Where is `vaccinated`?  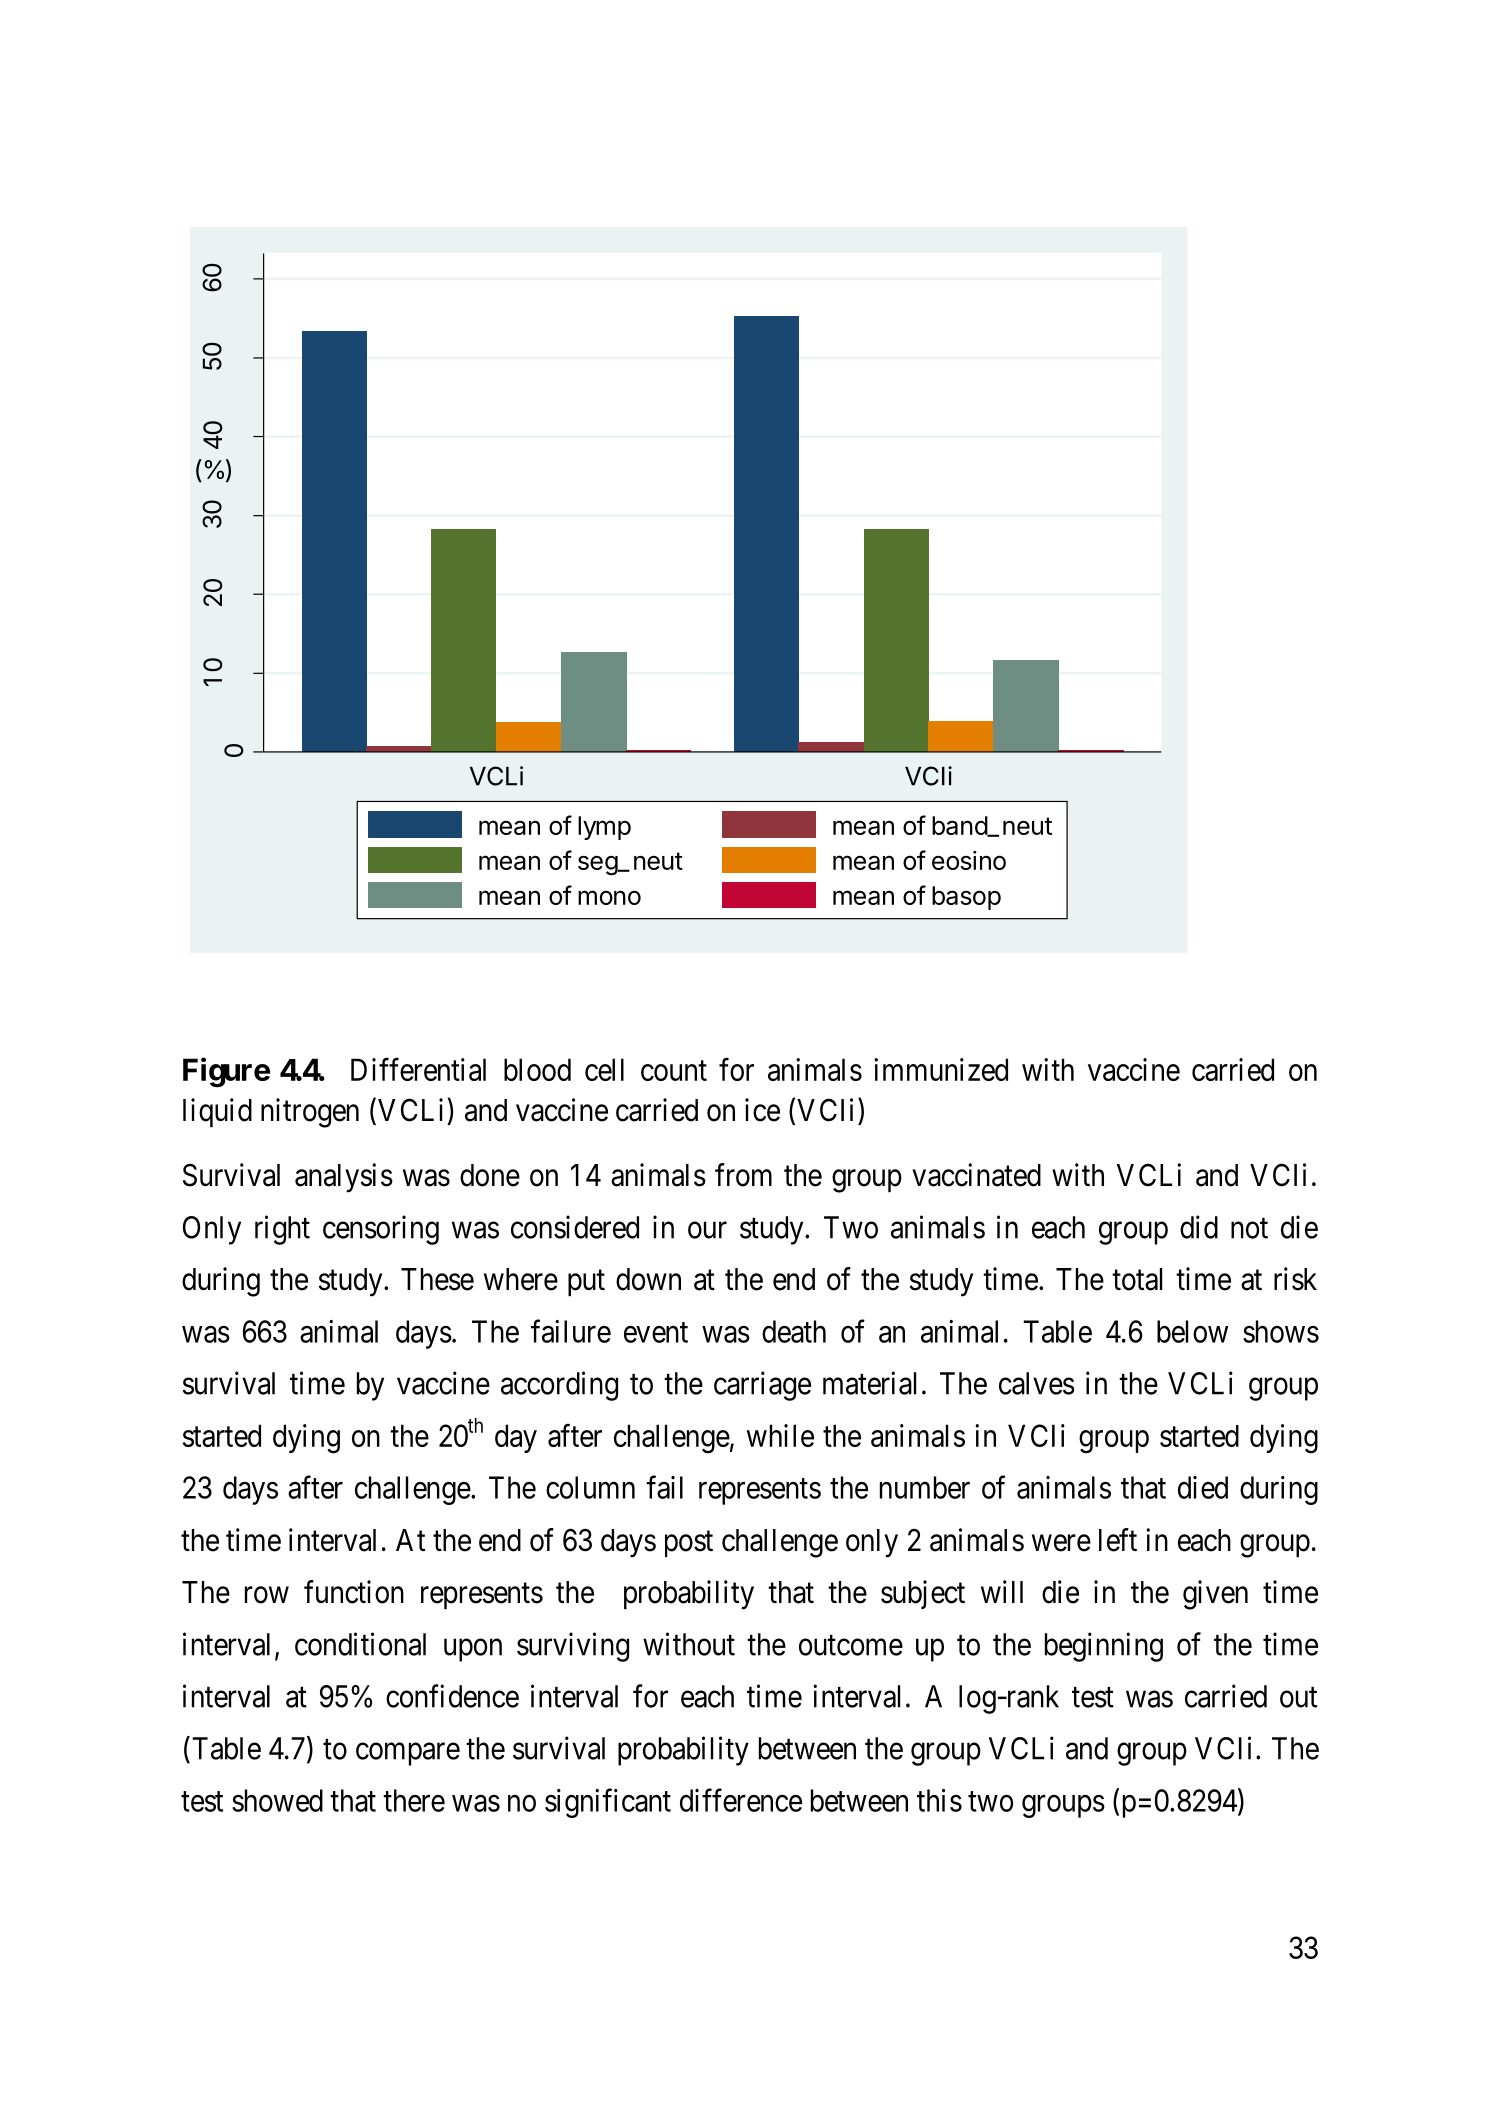 vaccinated is located at coordinates (976, 1175).
